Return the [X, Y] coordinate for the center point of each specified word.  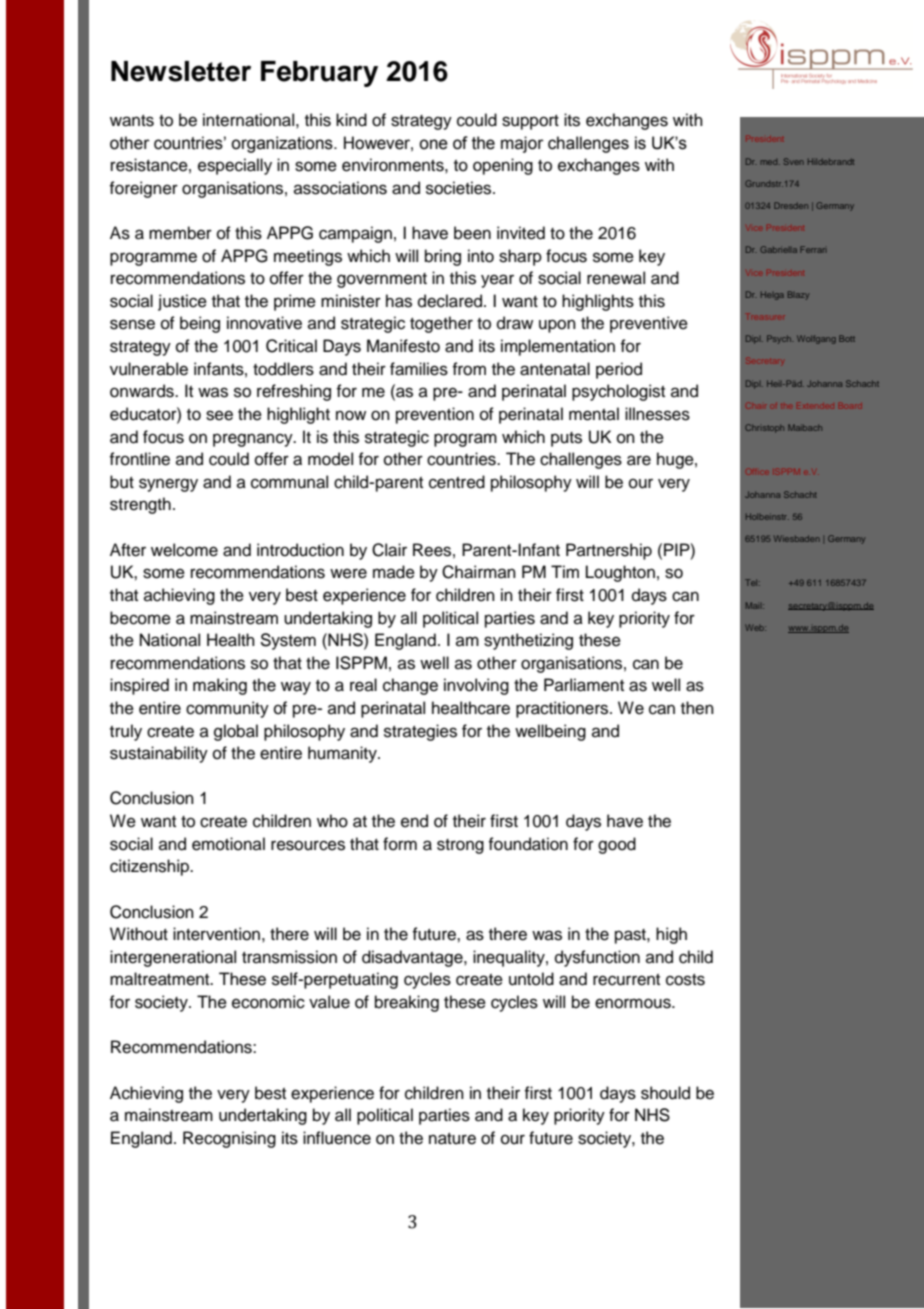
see [219, 415]
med [770, 162]
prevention [435, 415]
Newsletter [181, 71]
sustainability [159, 754]
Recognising [229, 1139]
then [697, 708]
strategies [420, 732]
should [665, 1093]
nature [452, 1139]
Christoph [764, 428]
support [530, 122]
